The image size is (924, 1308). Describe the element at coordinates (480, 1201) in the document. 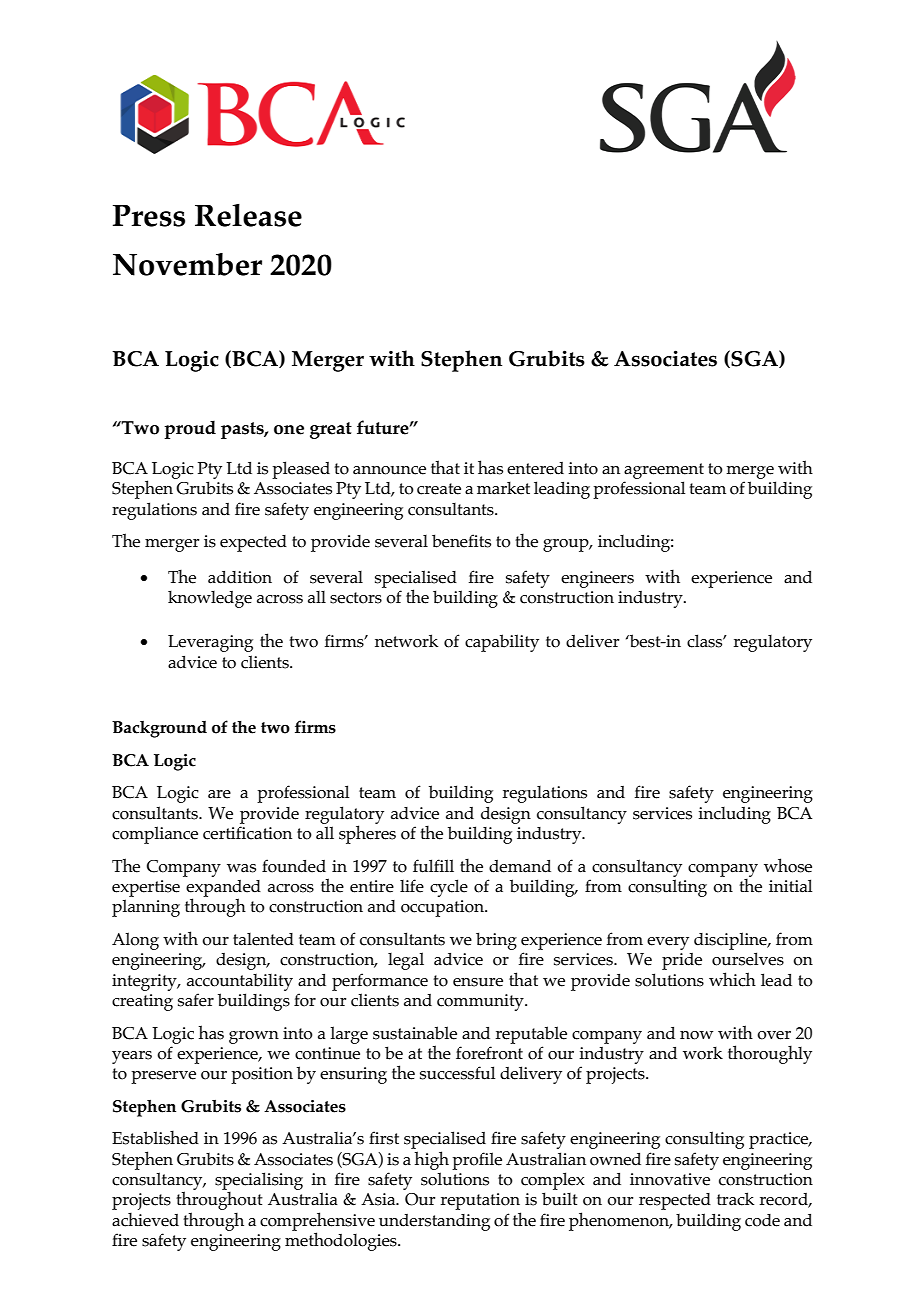

I see `reputation` at that location.
